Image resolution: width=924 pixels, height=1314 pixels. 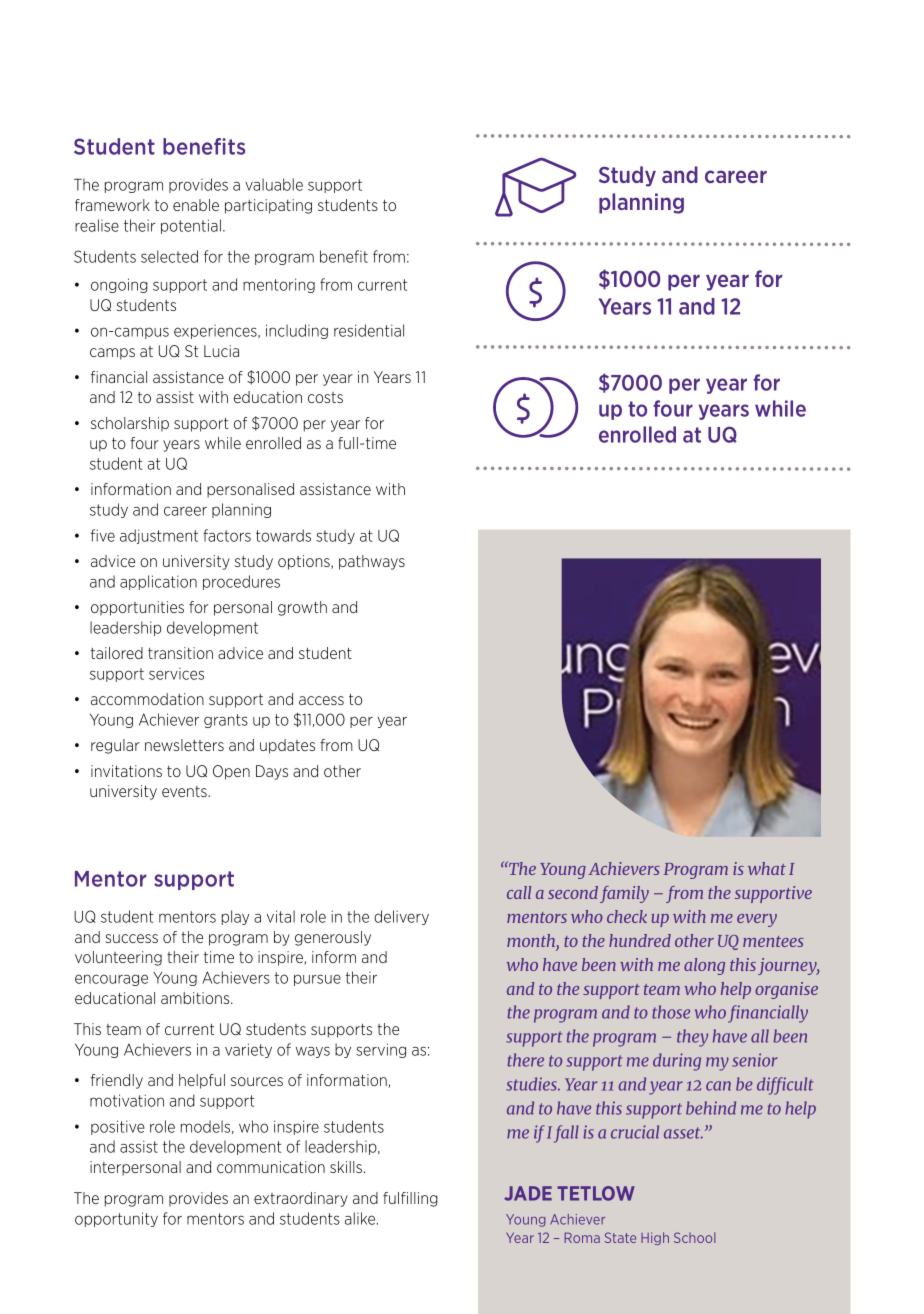 I want to click on along, so click(x=704, y=966).
